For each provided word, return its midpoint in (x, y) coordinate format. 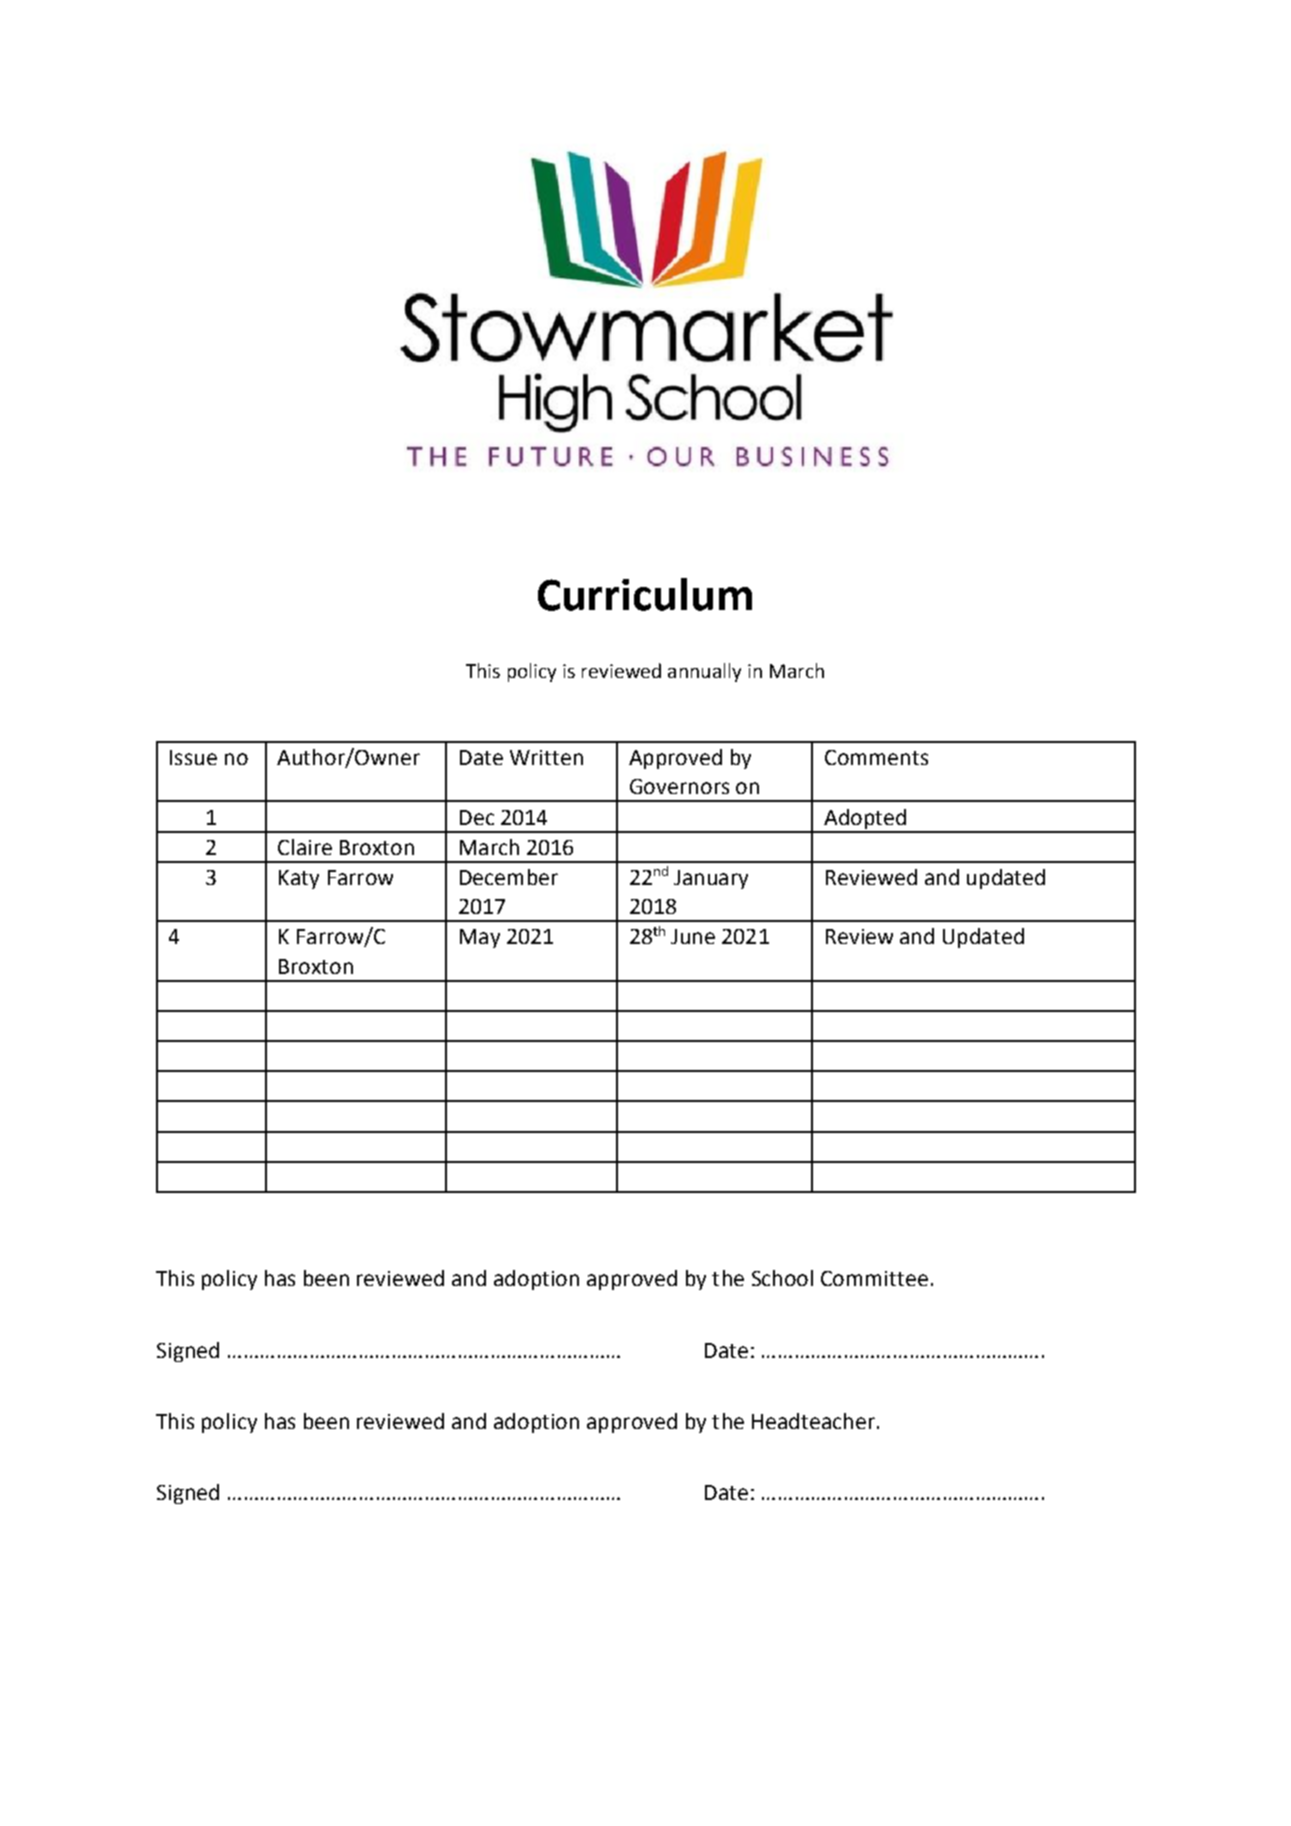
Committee (874, 1278)
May (480, 938)
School (782, 1278)
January (711, 879)
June (693, 936)
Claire (305, 847)
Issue (193, 757)
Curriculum (645, 594)
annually (704, 672)
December (509, 877)
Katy (299, 879)
